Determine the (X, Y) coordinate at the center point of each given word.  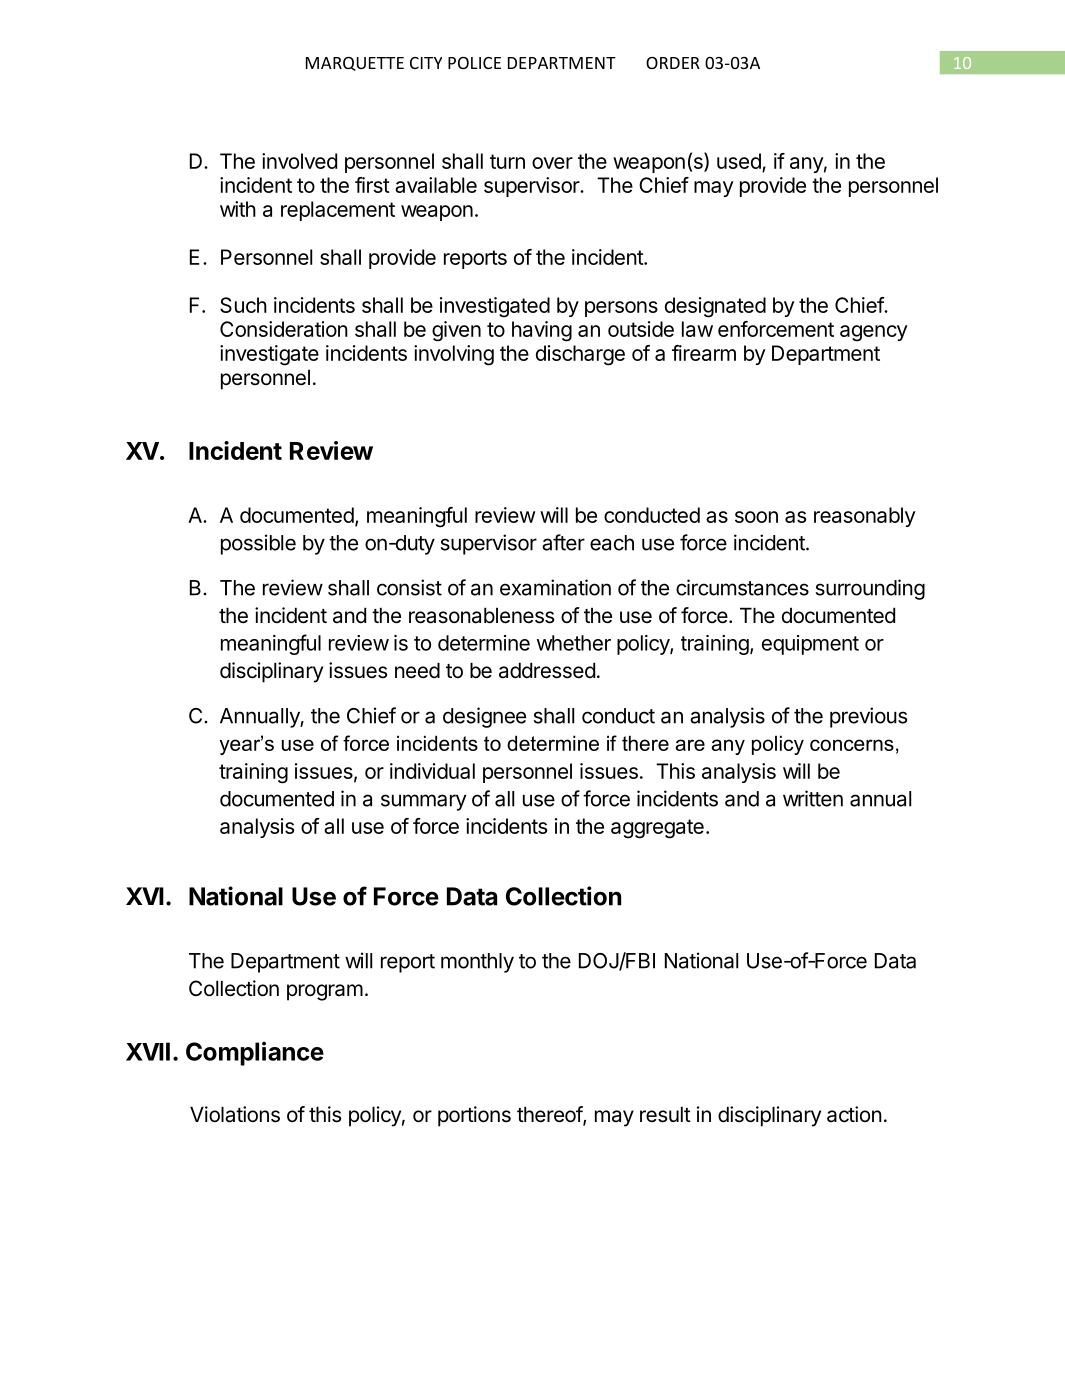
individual (432, 771)
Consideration (284, 329)
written (813, 798)
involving (454, 355)
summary (423, 802)
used (739, 161)
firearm (704, 353)
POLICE (474, 63)
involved (299, 161)
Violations (235, 1114)
